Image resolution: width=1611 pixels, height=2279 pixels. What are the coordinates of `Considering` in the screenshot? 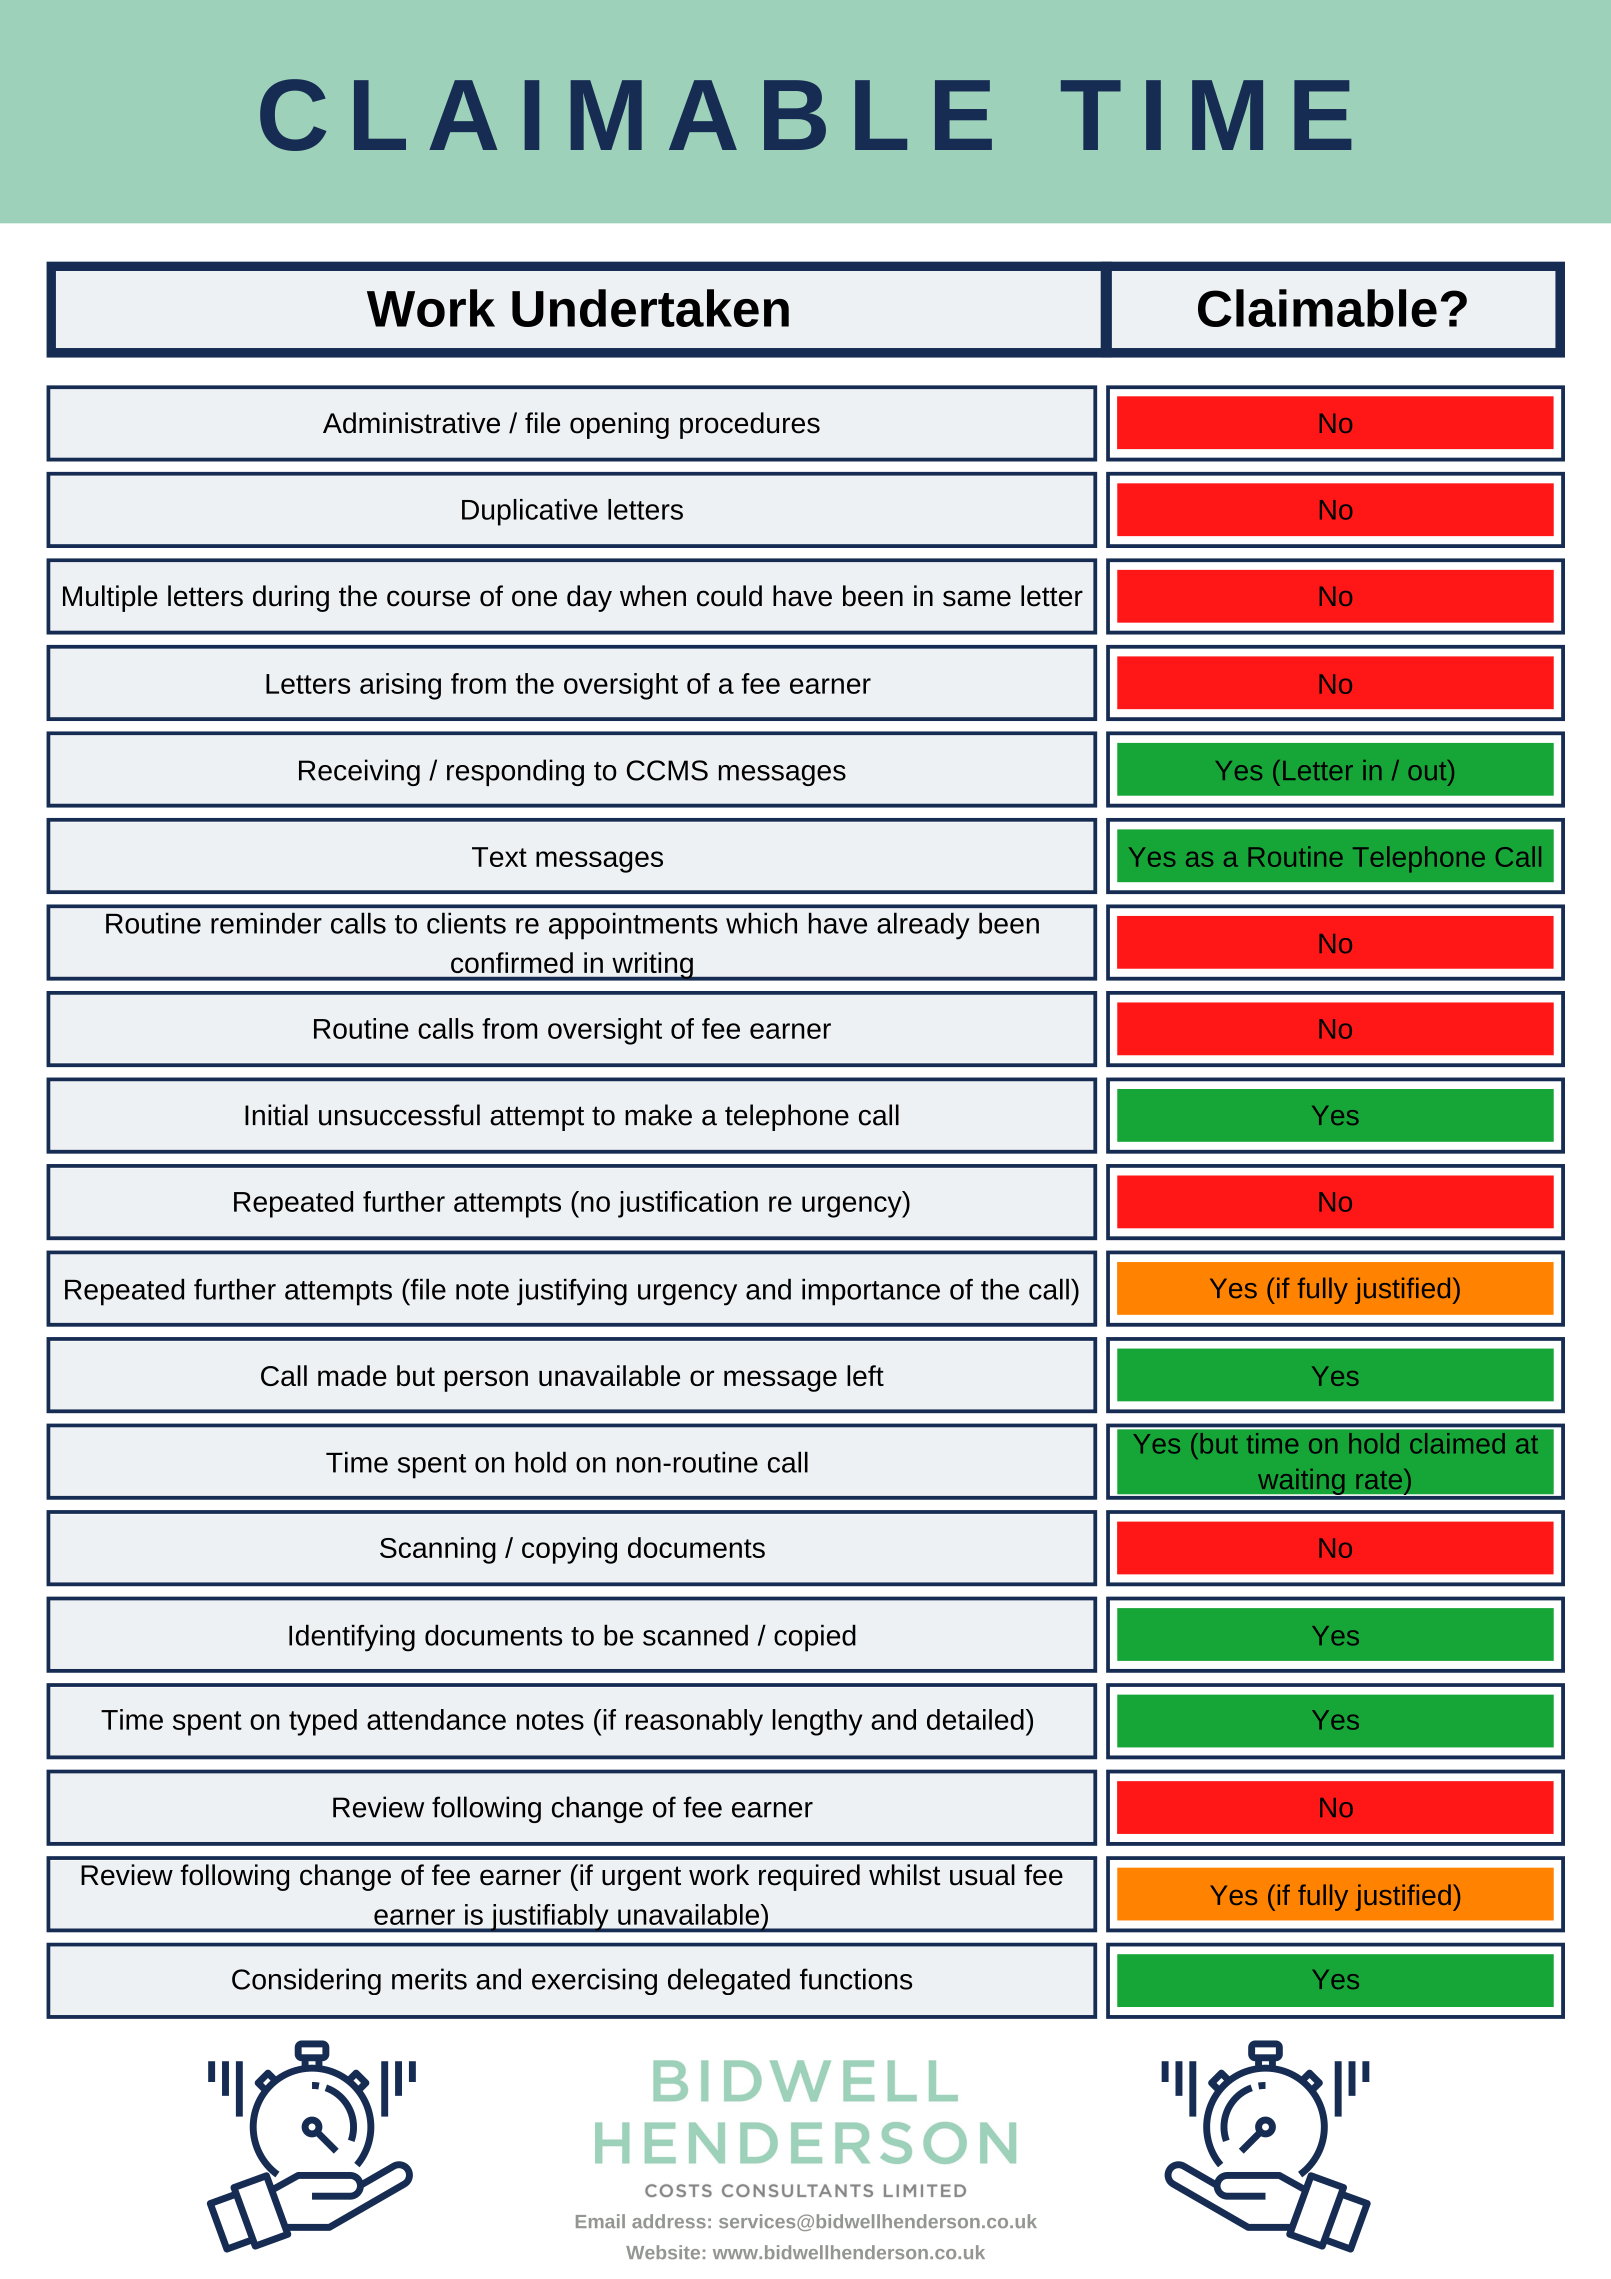 It's located at (306, 1981).
